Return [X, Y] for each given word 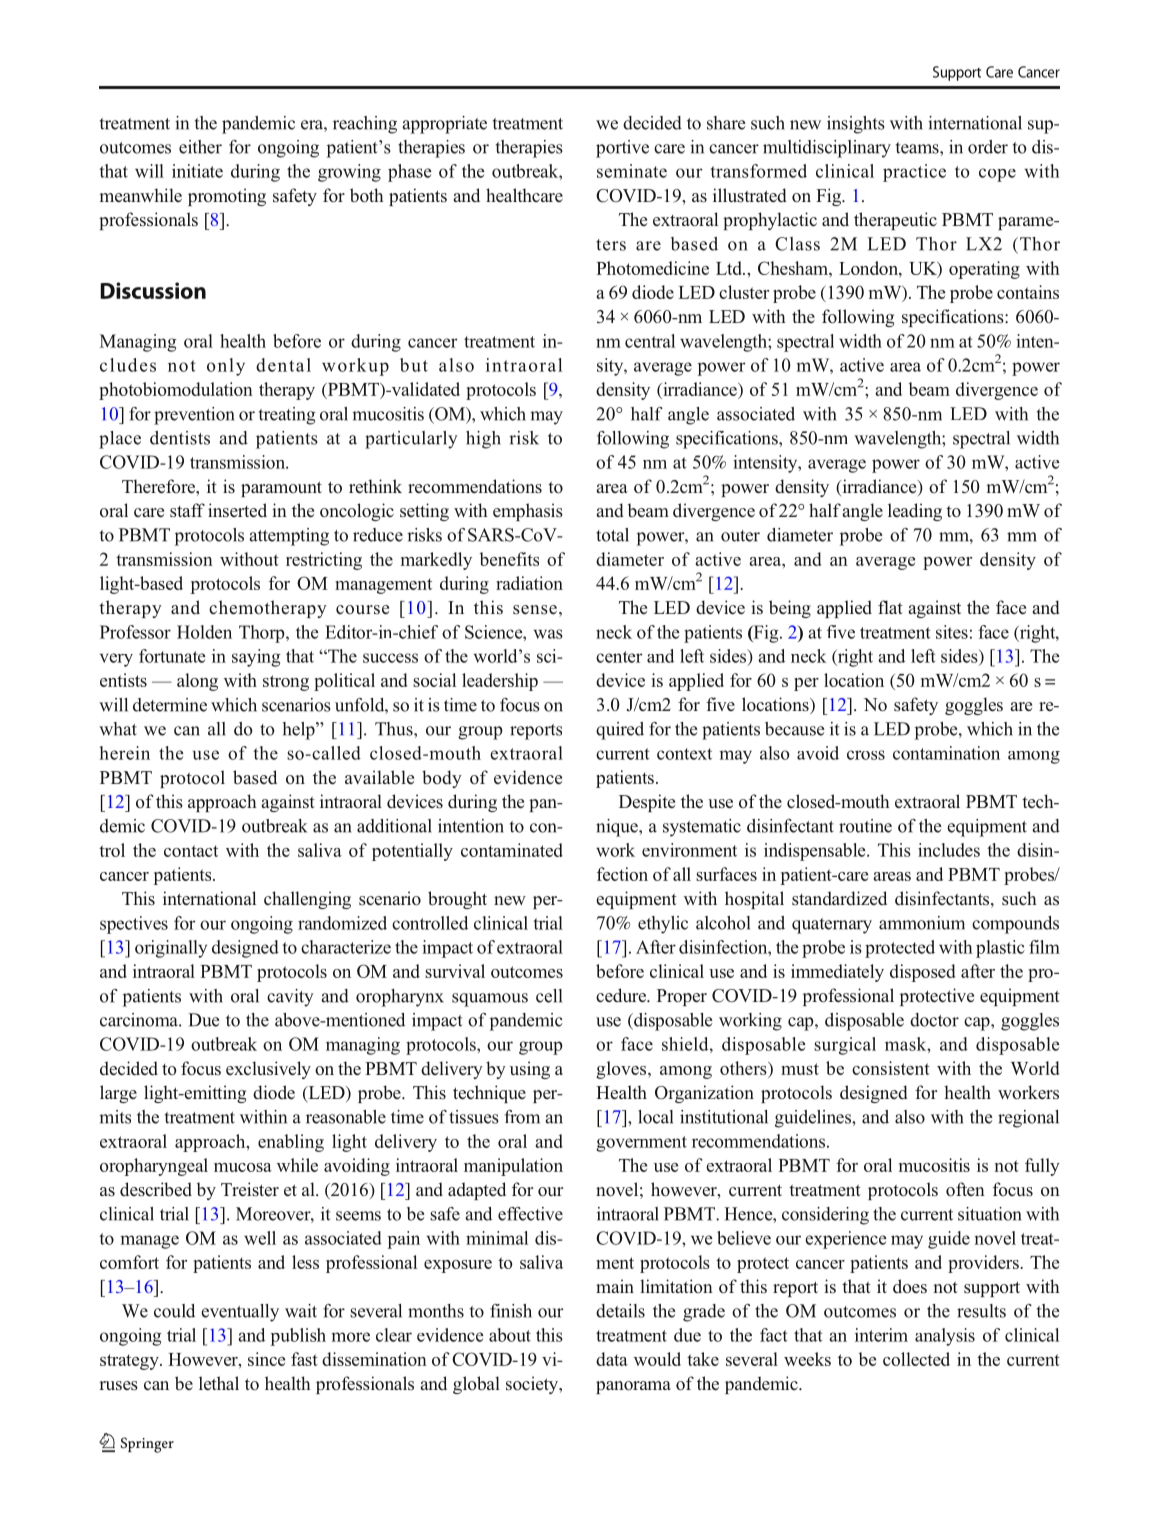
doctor [934, 1020]
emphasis [528, 512]
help [300, 731]
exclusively [268, 1070]
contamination [946, 753]
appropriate [444, 125]
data [612, 1359]
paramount [281, 489]
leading [915, 512]
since [266, 1359]
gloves [622, 1070]
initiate [197, 171]
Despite [647, 803]
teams [918, 148]
